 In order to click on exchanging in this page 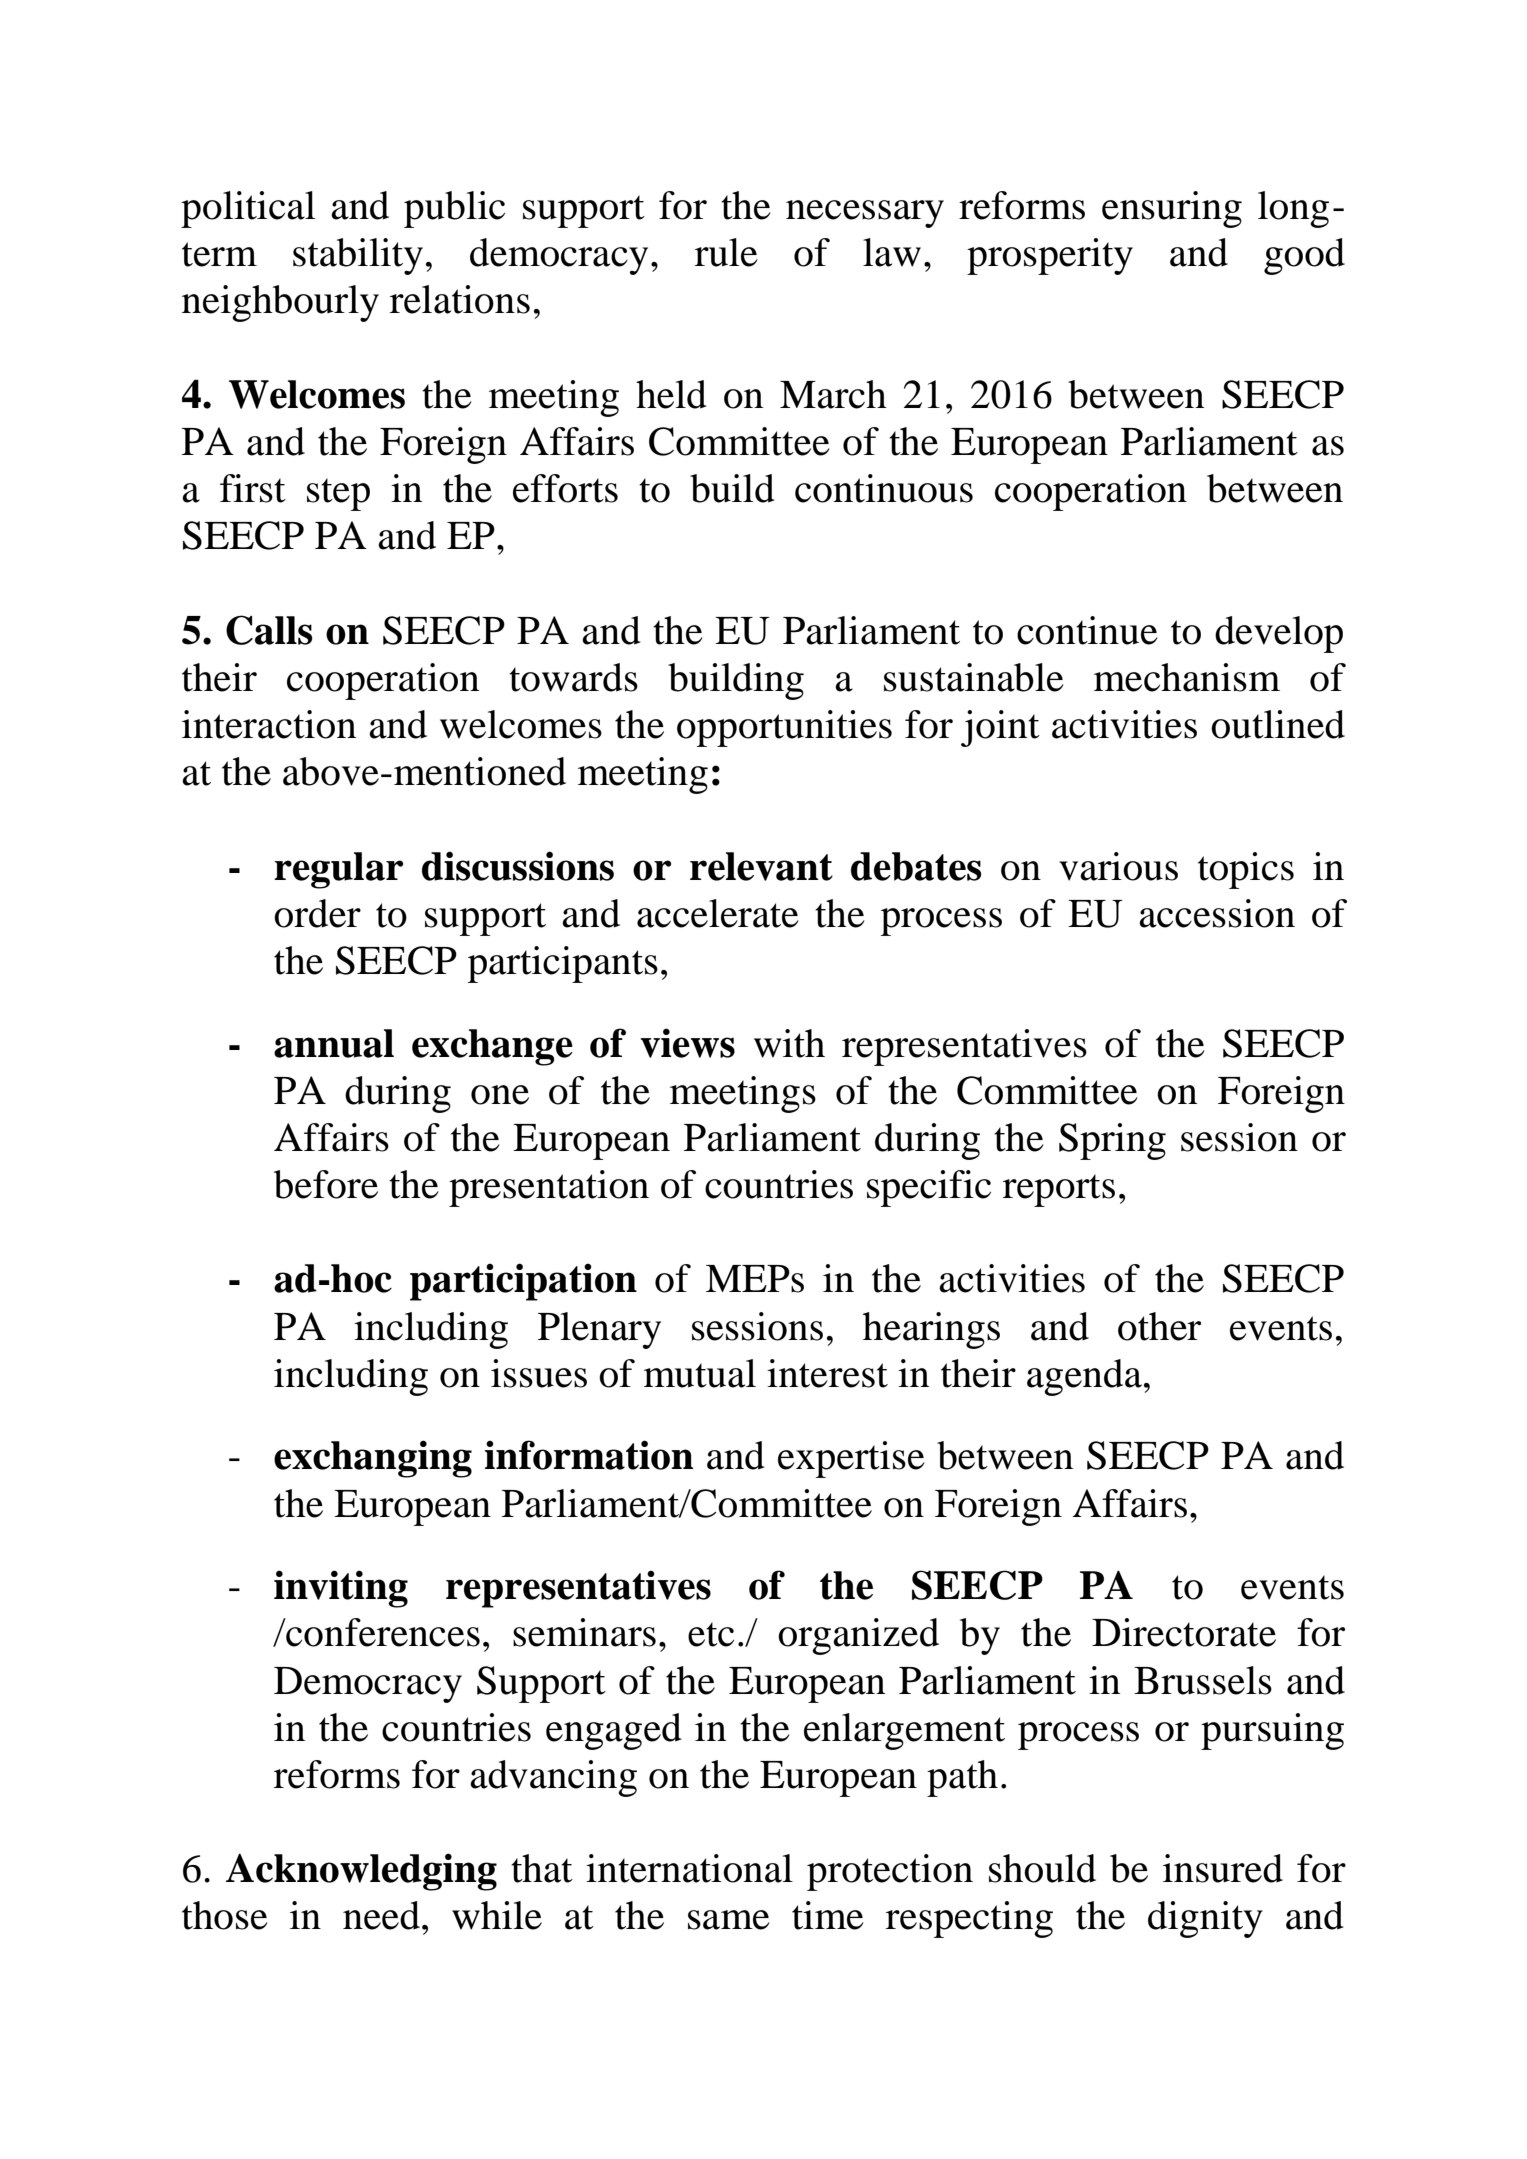, I will do `click(373, 1459)`.
